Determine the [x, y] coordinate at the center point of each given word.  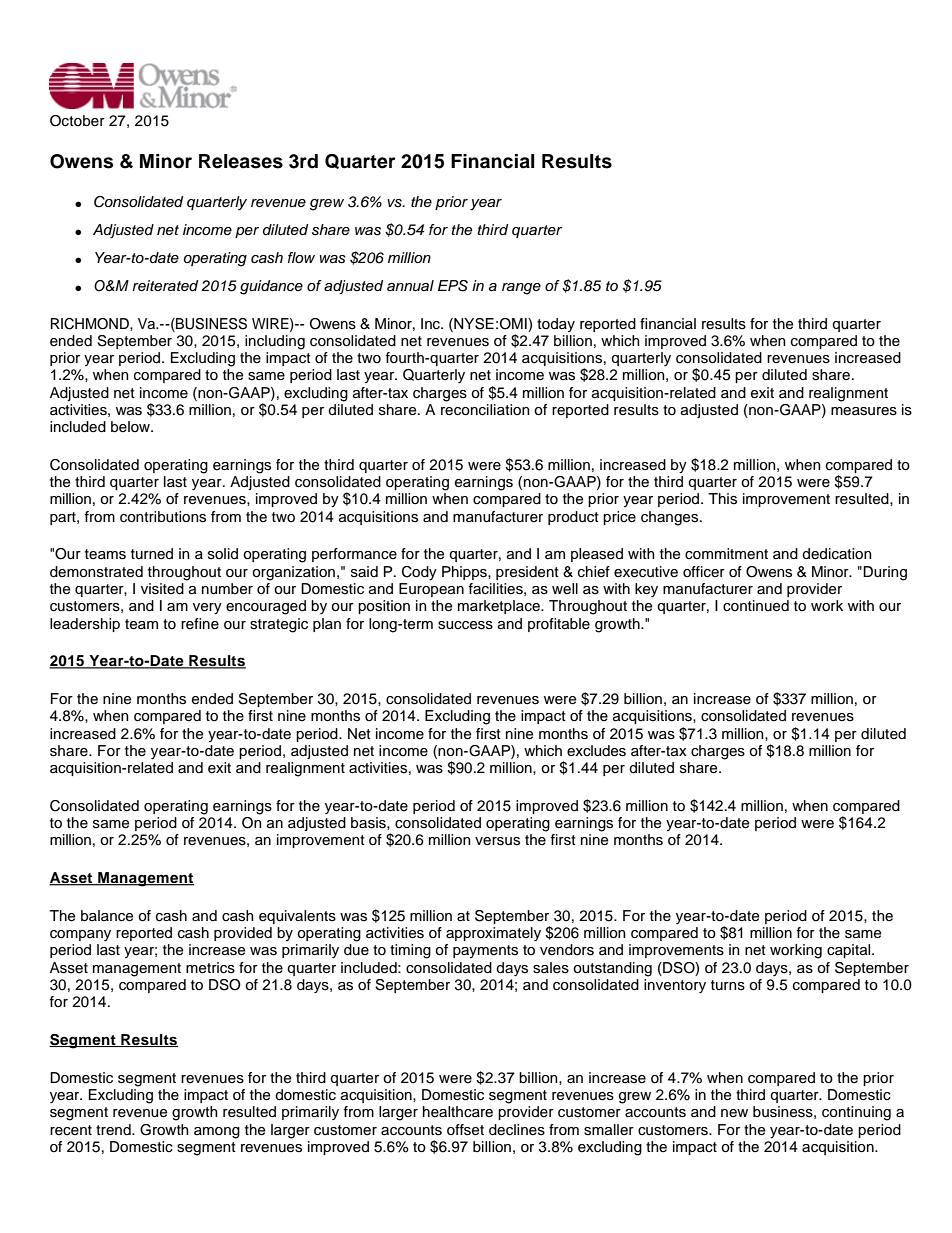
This [722, 499]
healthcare [458, 1112]
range [521, 289]
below [131, 427]
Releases [241, 161]
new [734, 1113]
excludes [596, 751]
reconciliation [485, 410]
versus [497, 841]
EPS [453, 286]
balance [107, 916]
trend [114, 1129]
